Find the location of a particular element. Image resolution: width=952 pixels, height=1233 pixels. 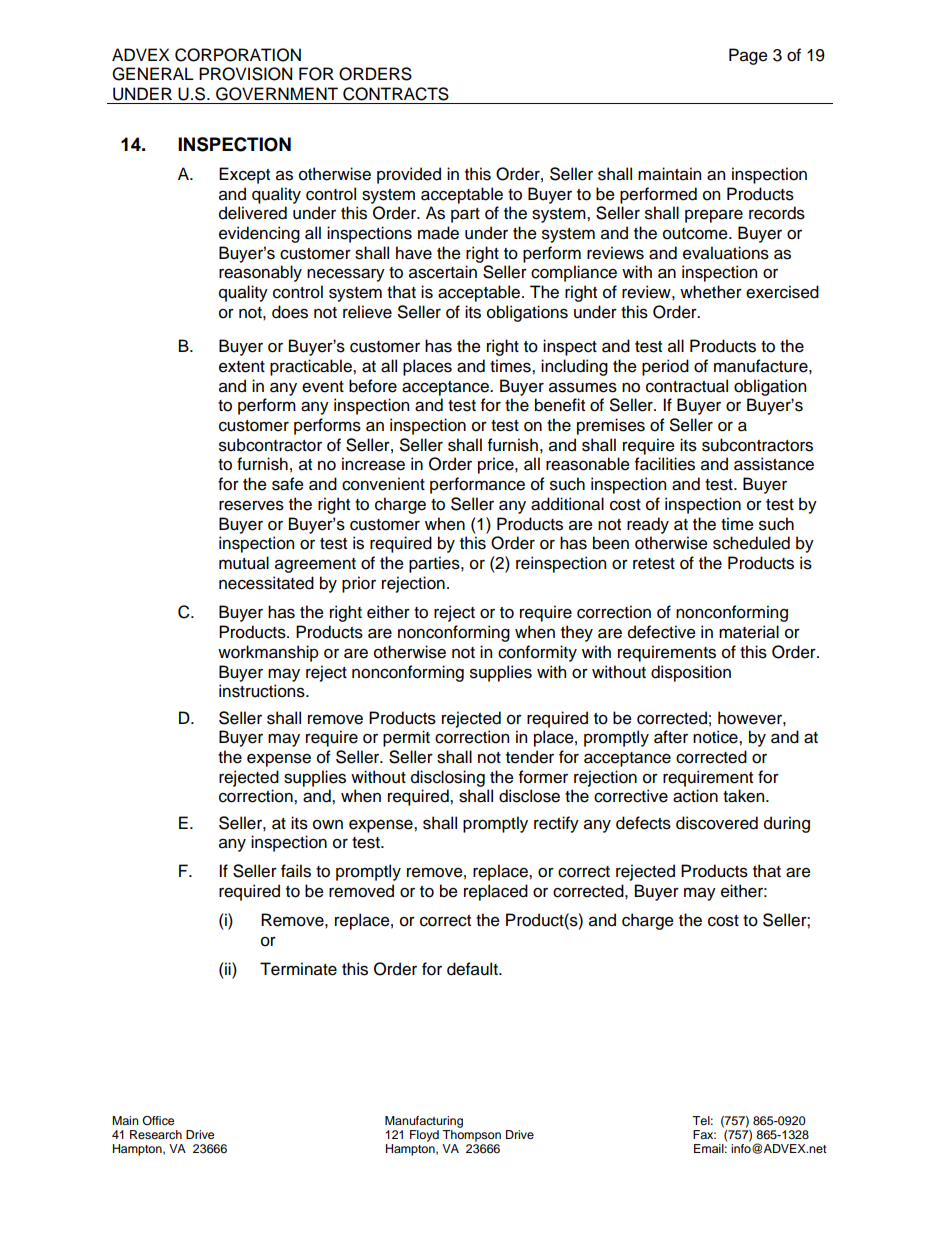

Page is located at coordinates (748, 56).
